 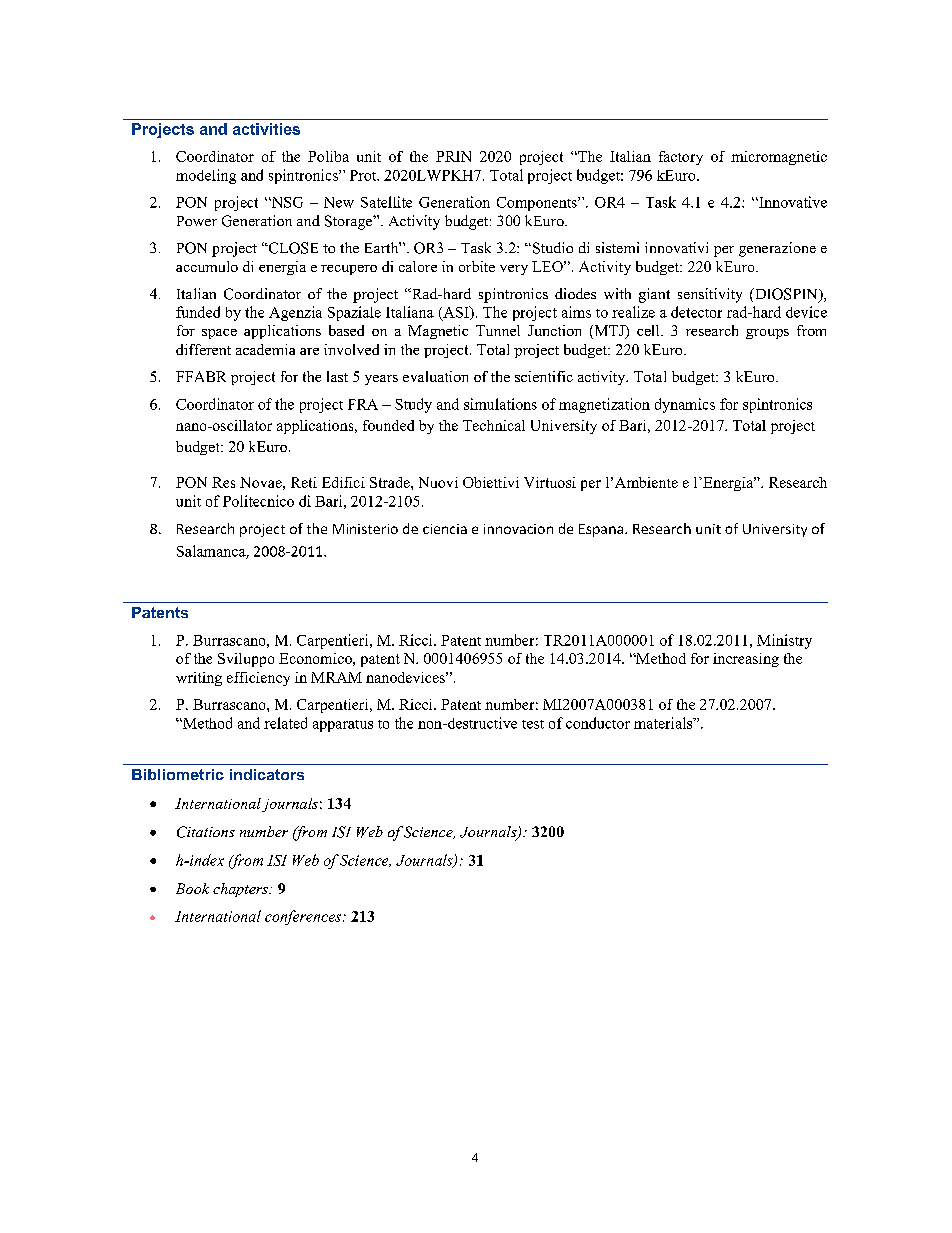 I want to click on factory, so click(x=681, y=158).
